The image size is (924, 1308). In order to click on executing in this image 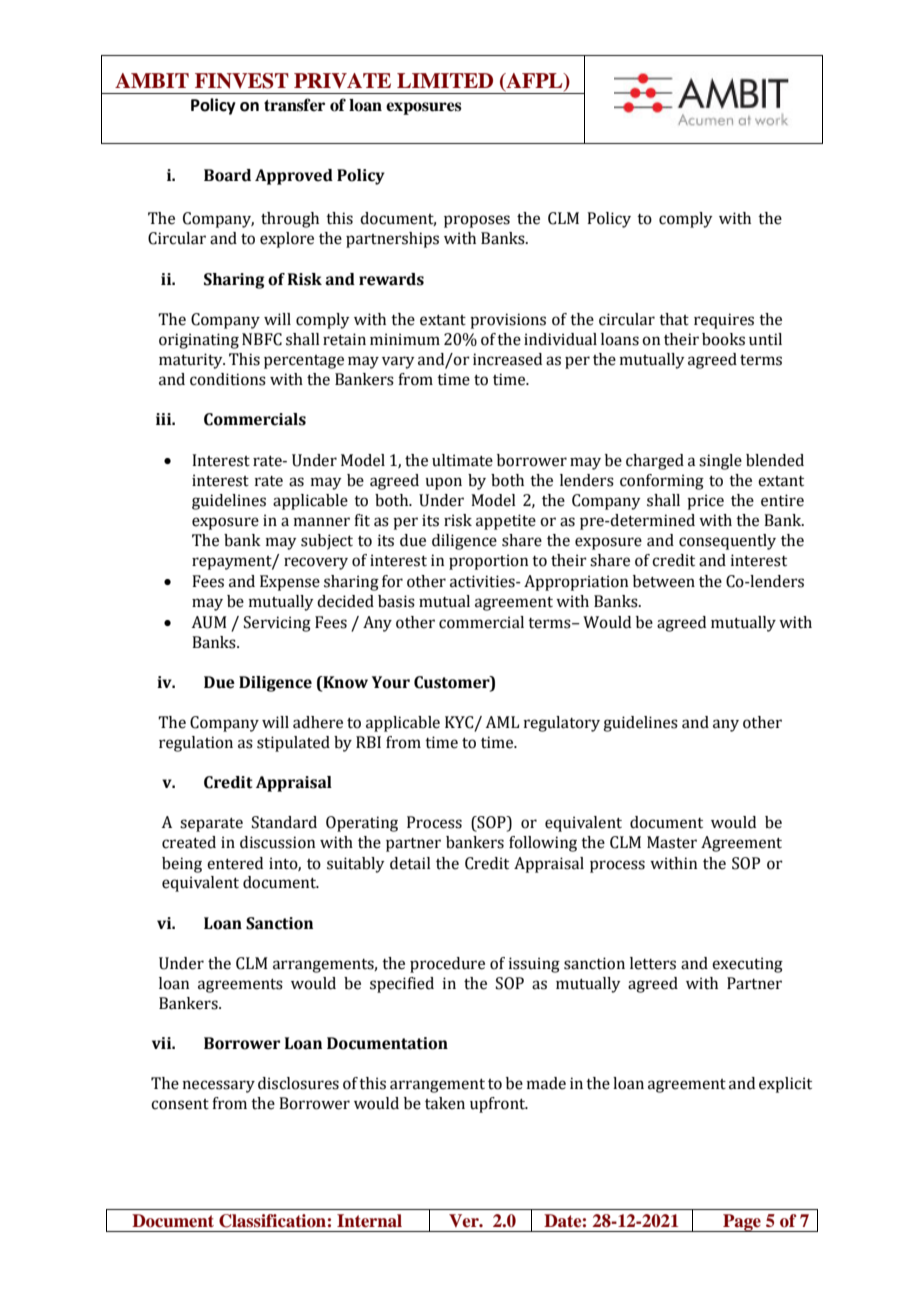, I will do `click(747, 965)`.
